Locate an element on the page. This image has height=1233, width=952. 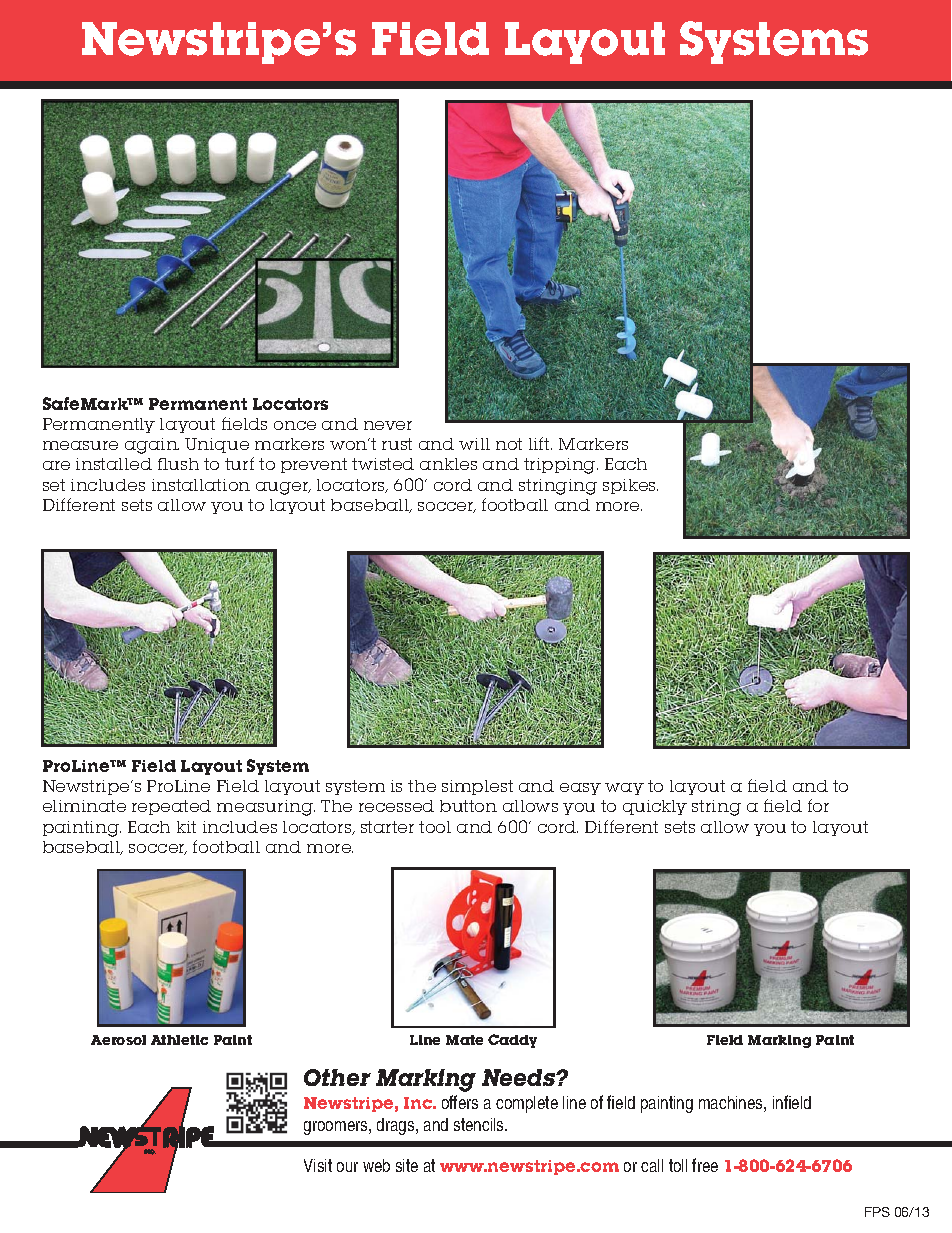
spikes is located at coordinates (630, 486).
